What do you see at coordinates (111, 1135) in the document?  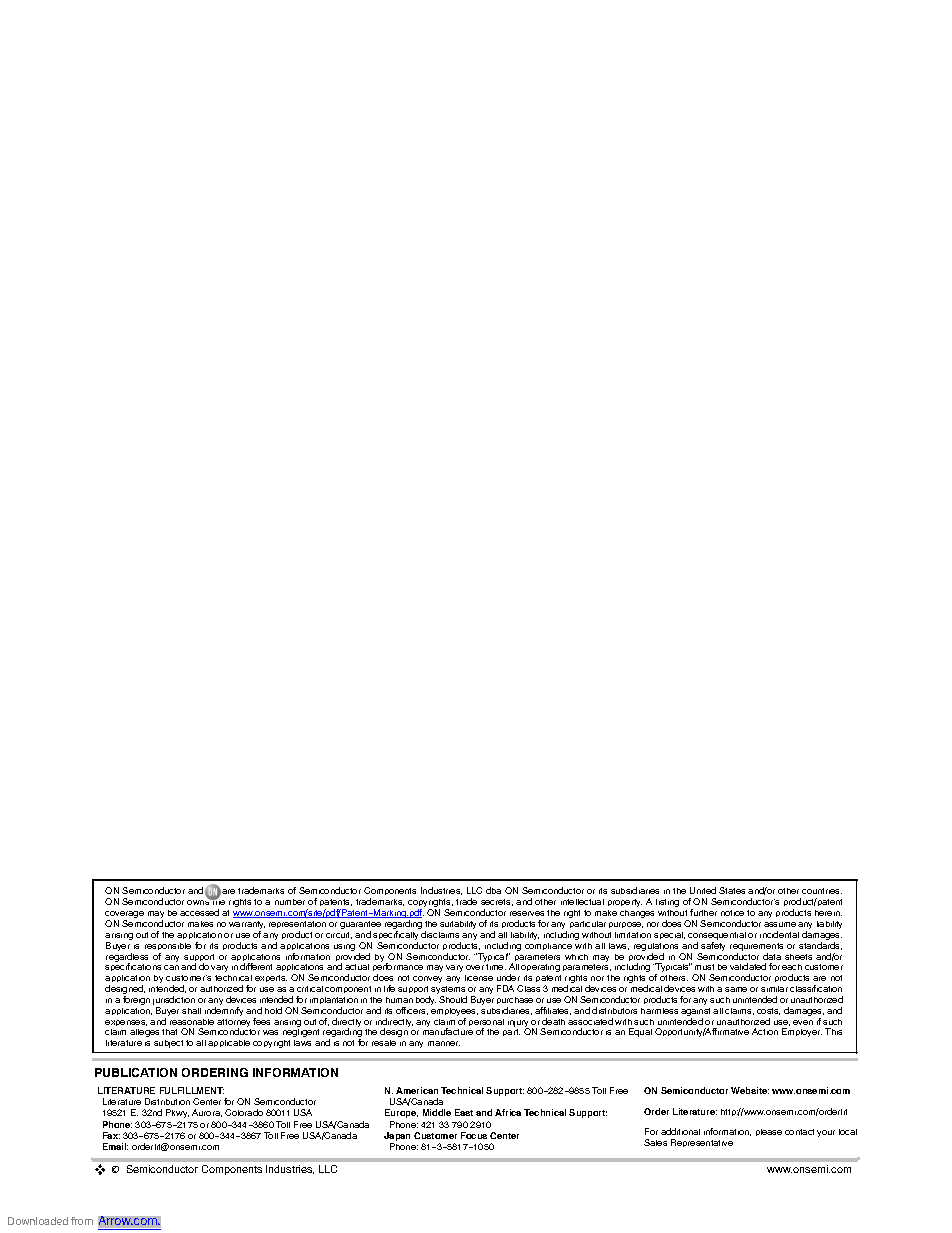 I see `Fax` at bounding box center [111, 1135].
